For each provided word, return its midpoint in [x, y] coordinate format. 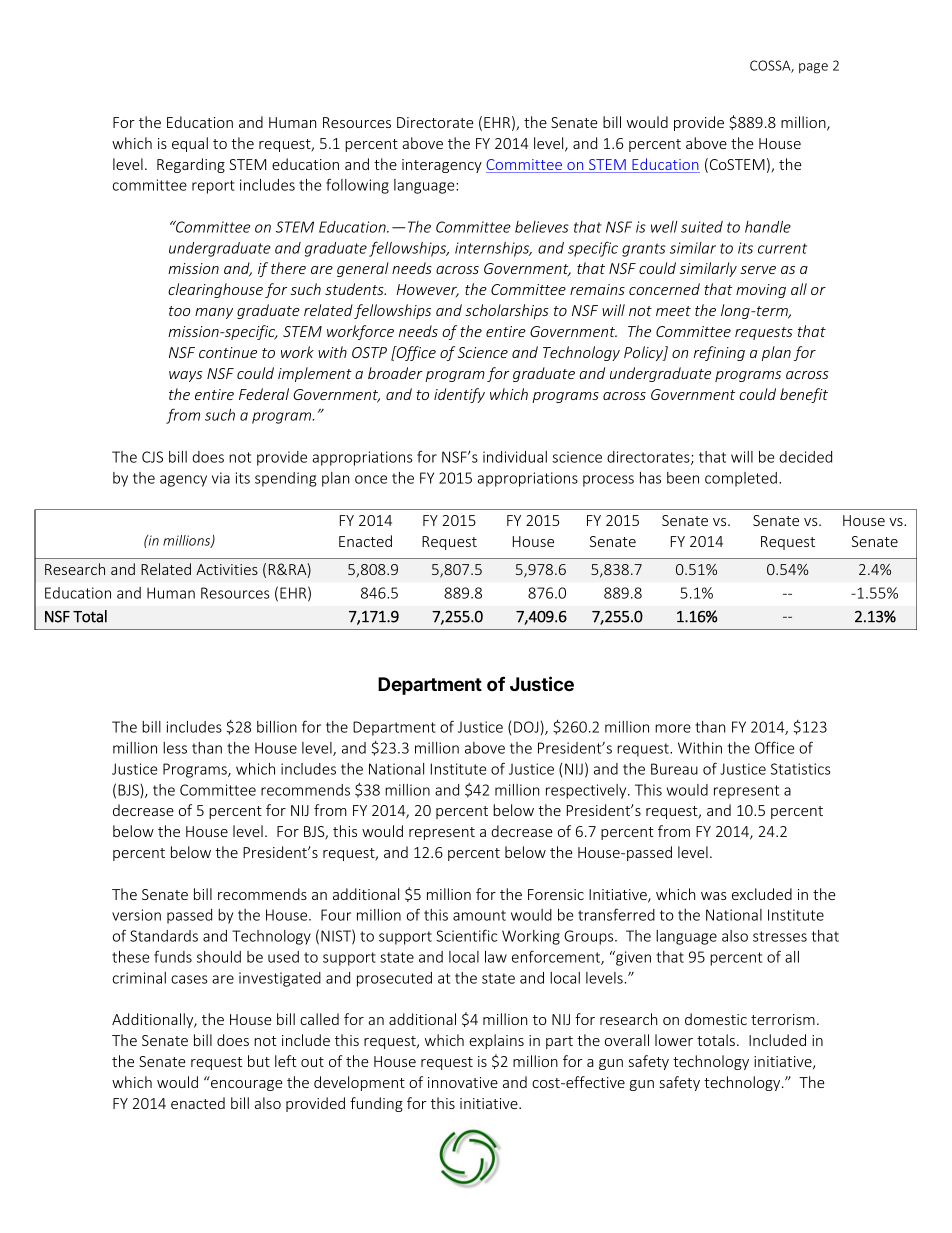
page [813, 68]
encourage [247, 1085]
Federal [264, 394]
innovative [463, 1082]
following [357, 186]
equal [190, 144]
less [175, 748]
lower [674, 1040]
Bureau [674, 769]
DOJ [526, 727]
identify [459, 395]
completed [741, 479]
